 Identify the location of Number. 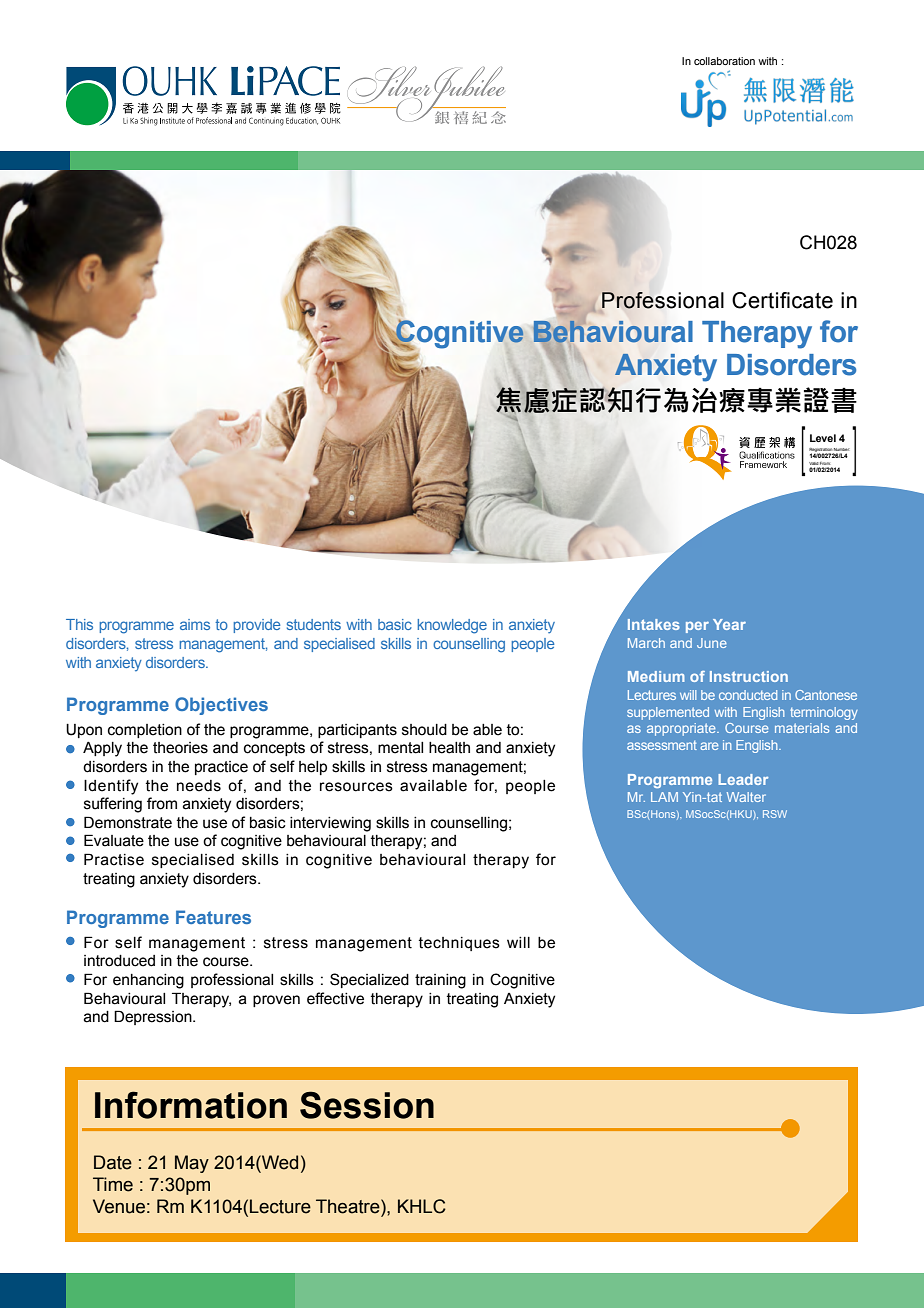
(842, 449).
